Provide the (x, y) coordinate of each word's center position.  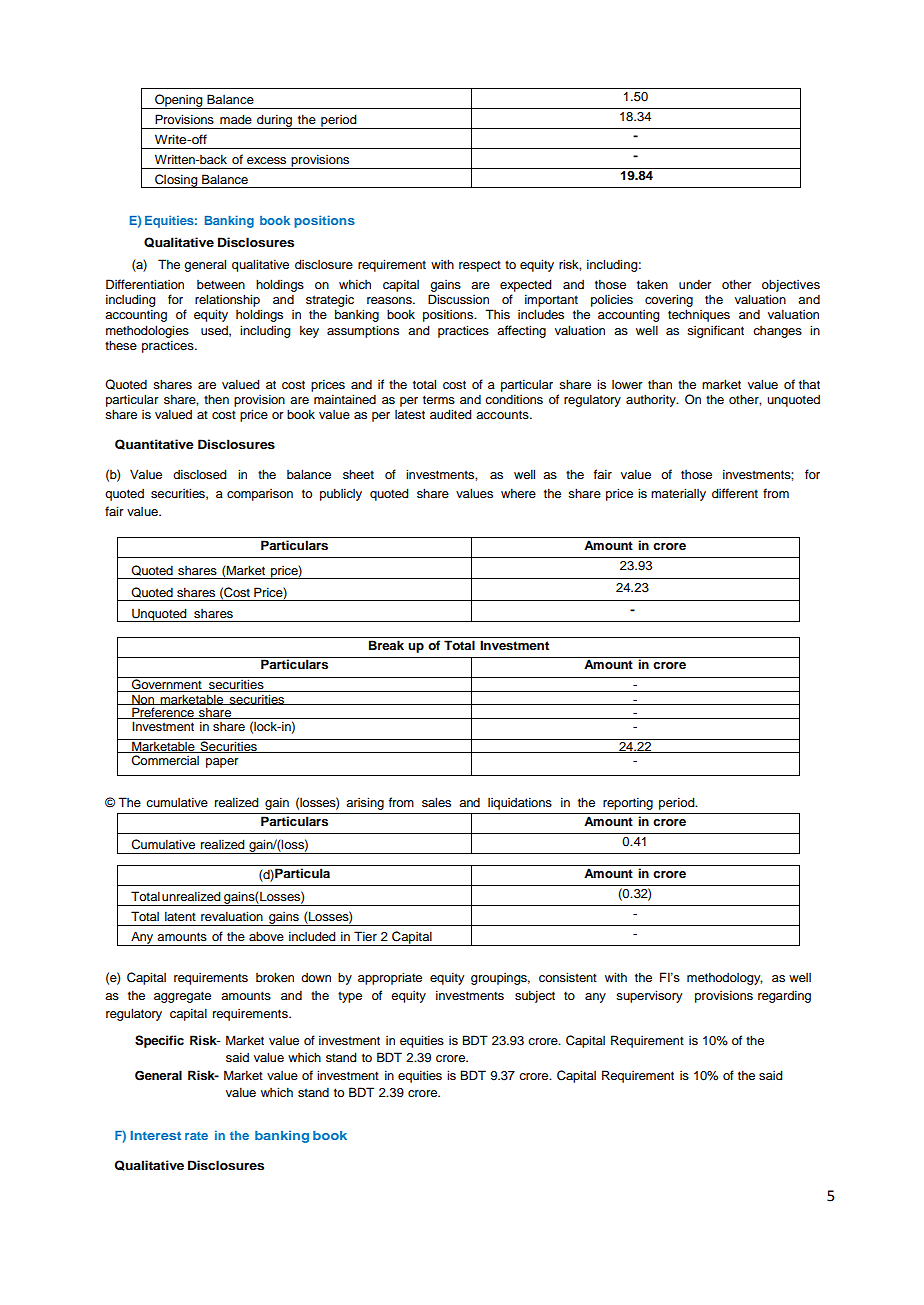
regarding (784, 996)
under (695, 284)
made (236, 119)
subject (535, 996)
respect (480, 266)
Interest (156, 1135)
